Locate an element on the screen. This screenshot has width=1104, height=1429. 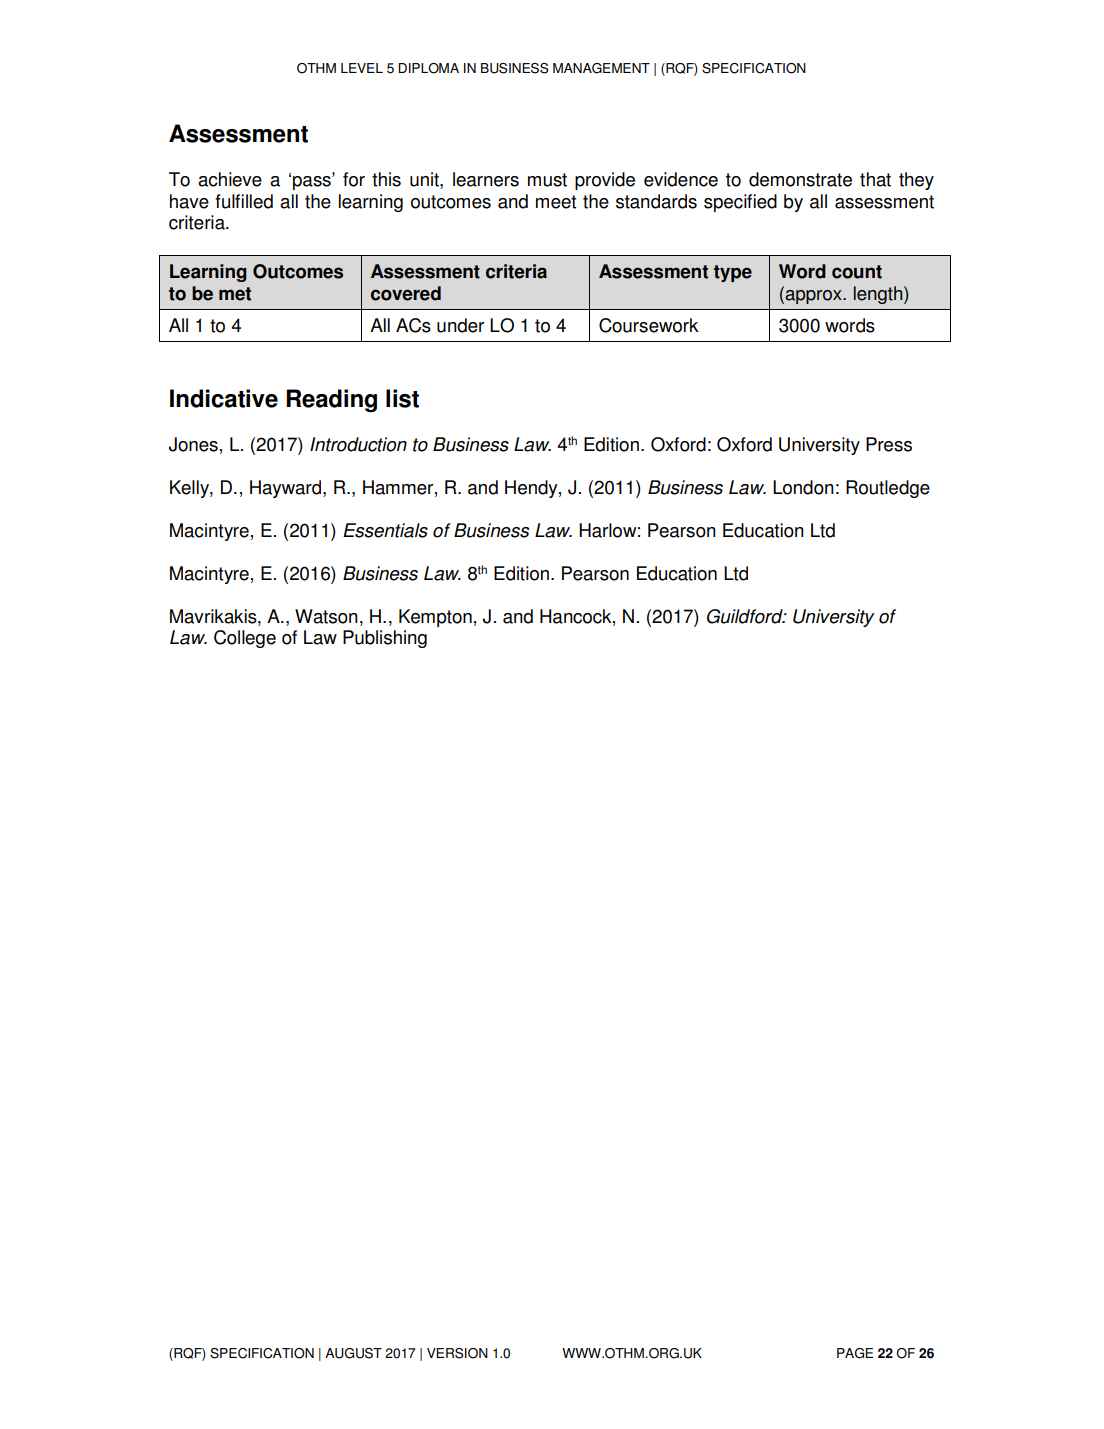
Hayward is located at coordinates (285, 489).
